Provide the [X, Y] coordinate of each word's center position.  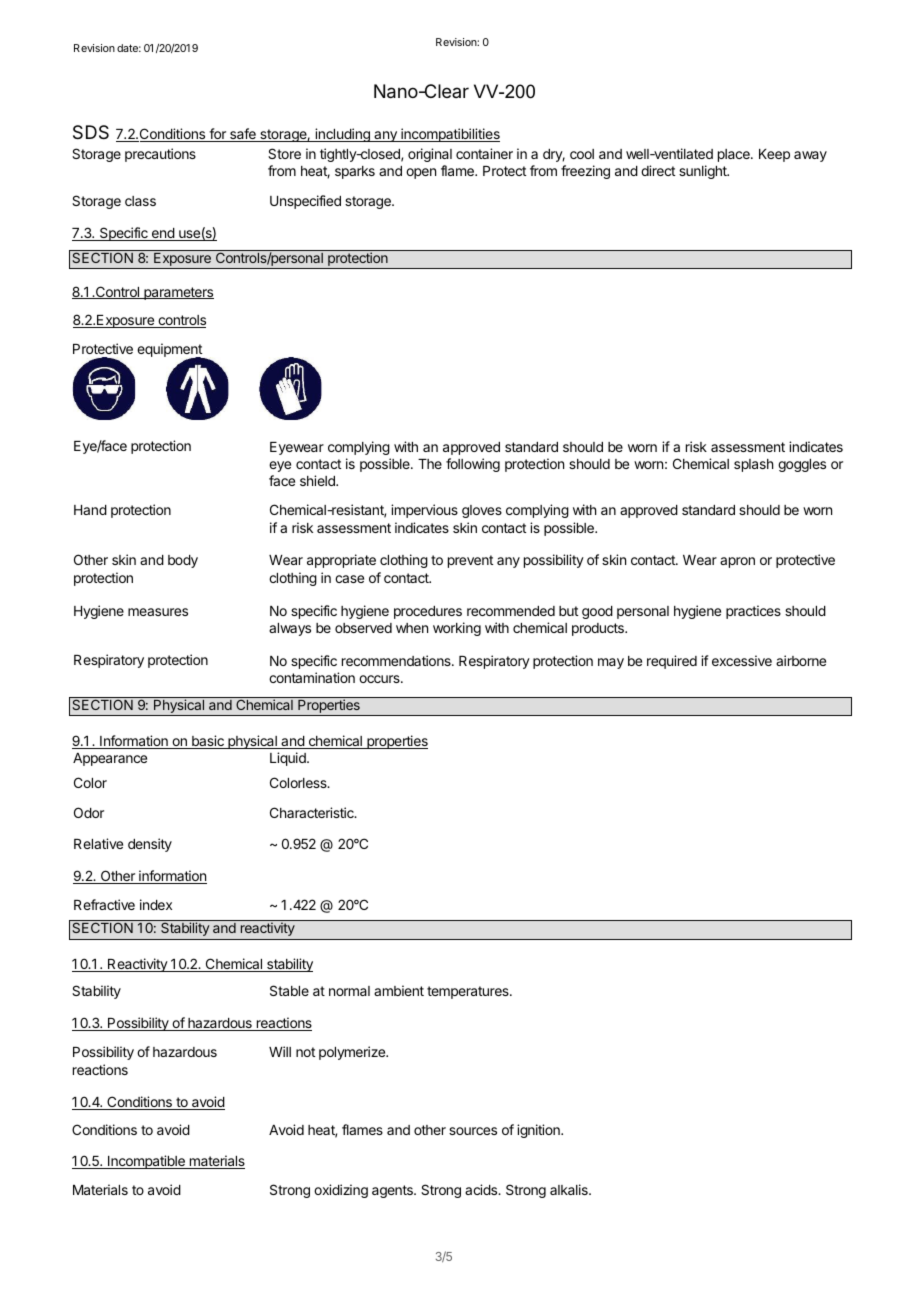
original [430, 155]
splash [753, 465]
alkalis [570, 1189]
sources [473, 1131]
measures [158, 612]
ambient [399, 990]
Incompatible [146, 1162]
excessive [742, 660]
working [457, 629]
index [156, 904]
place [735, 155]
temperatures [469, 992]
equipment [170, 351]
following [473, 465]
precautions [160, 155]
